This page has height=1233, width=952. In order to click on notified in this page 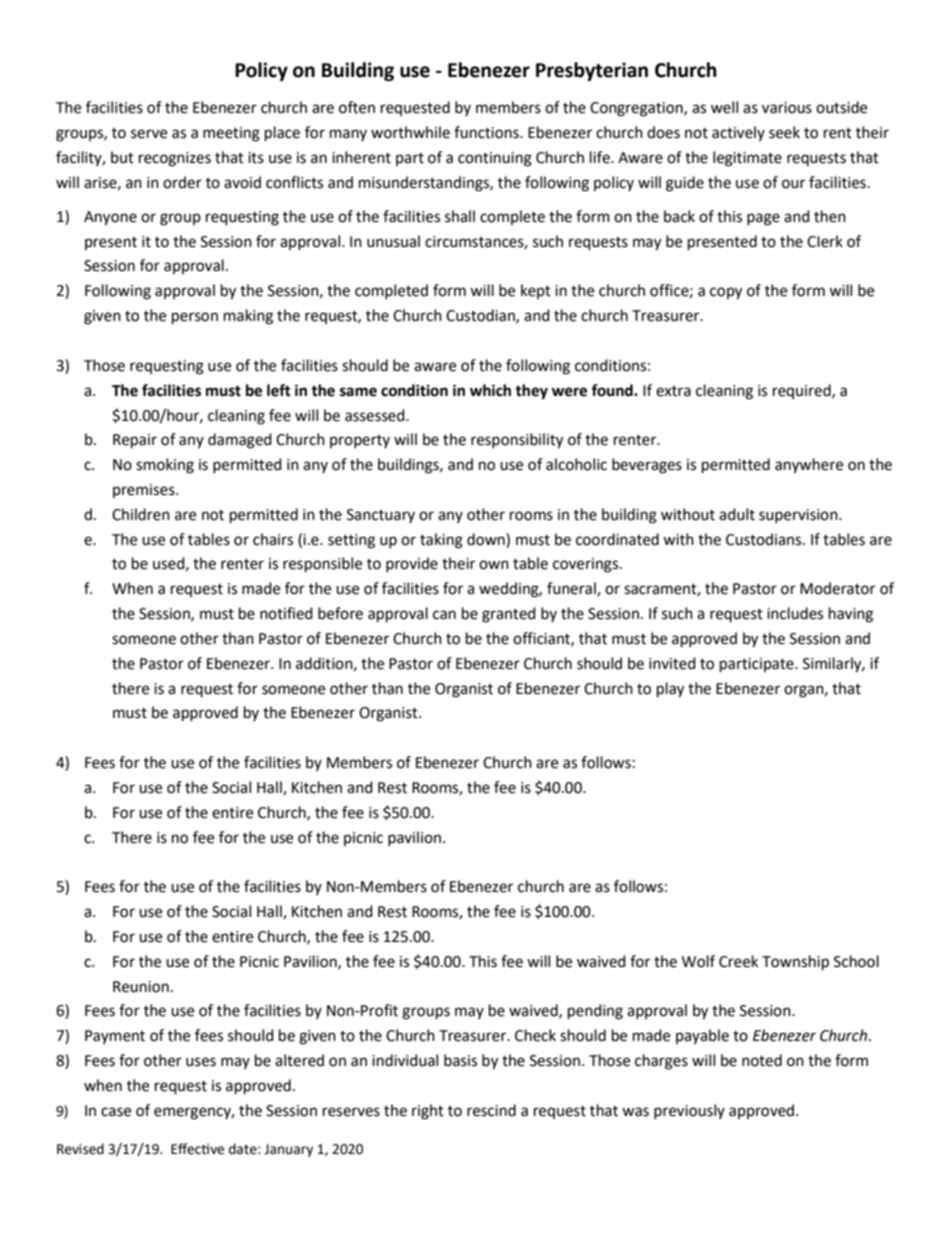, I will do `click(286, 613)`.
